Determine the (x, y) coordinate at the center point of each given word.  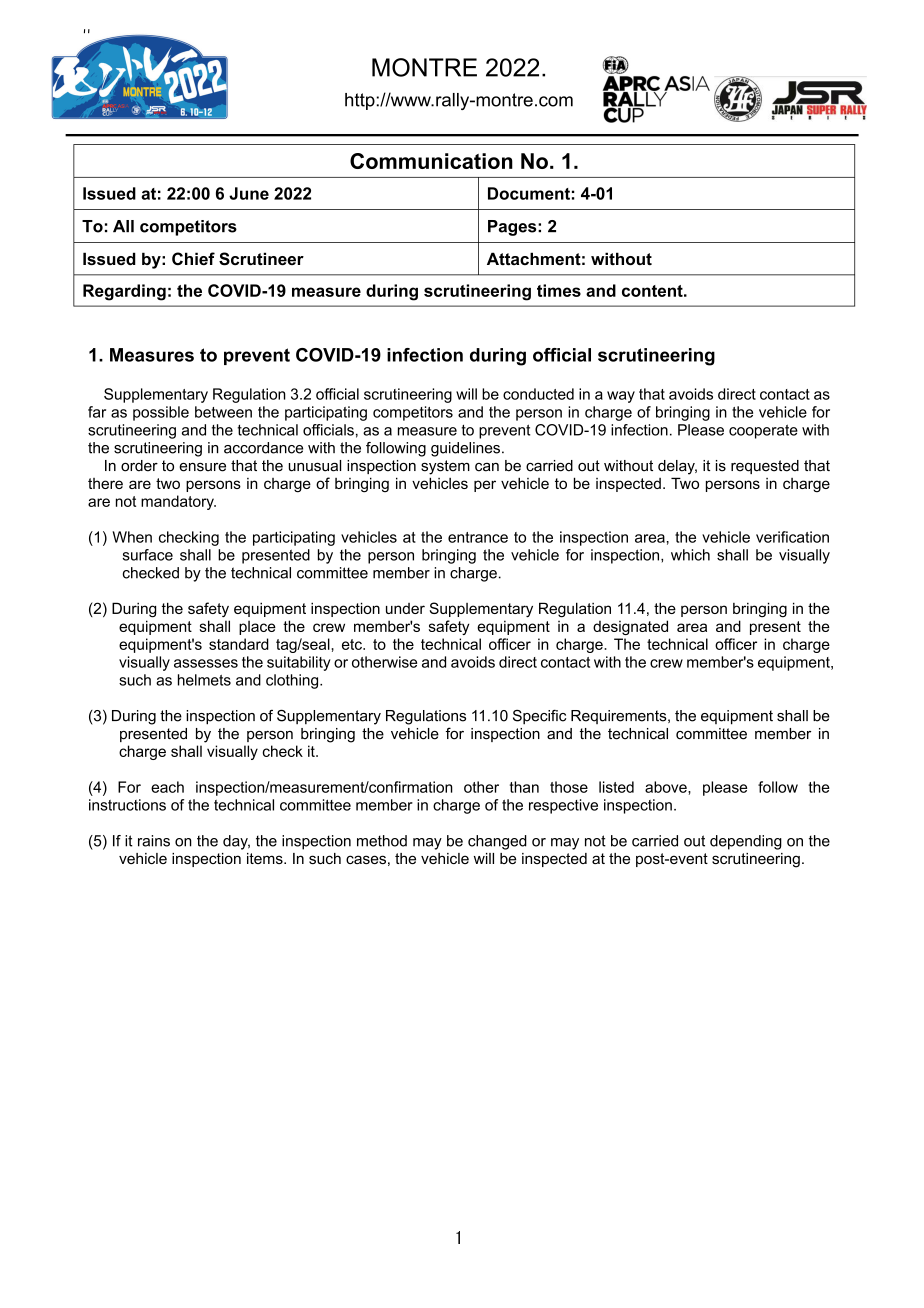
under (405, 608)
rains (154, 841)
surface (148, 555)
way (621, 397)
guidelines (465, 449)
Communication (431, 161)
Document (529, 193)
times (559, 290)
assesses (206, 663)
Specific (539, 717)
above (667, 787)
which (690, 555)
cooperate (763, 431)
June (249, 193)
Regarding (124, 292)
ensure (202, 467)
